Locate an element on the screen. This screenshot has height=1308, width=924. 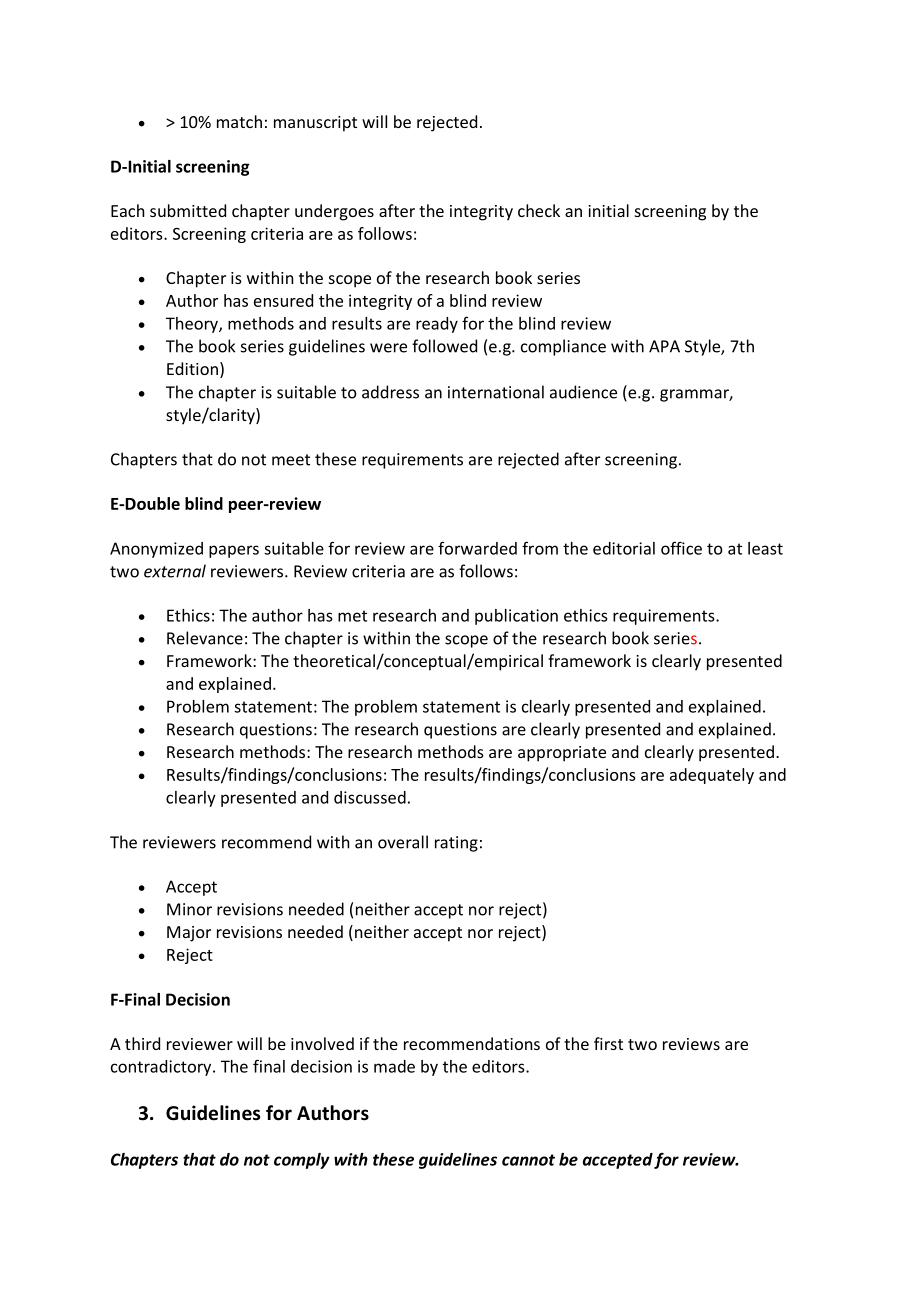
audience is located at coordinates (583, 392).
